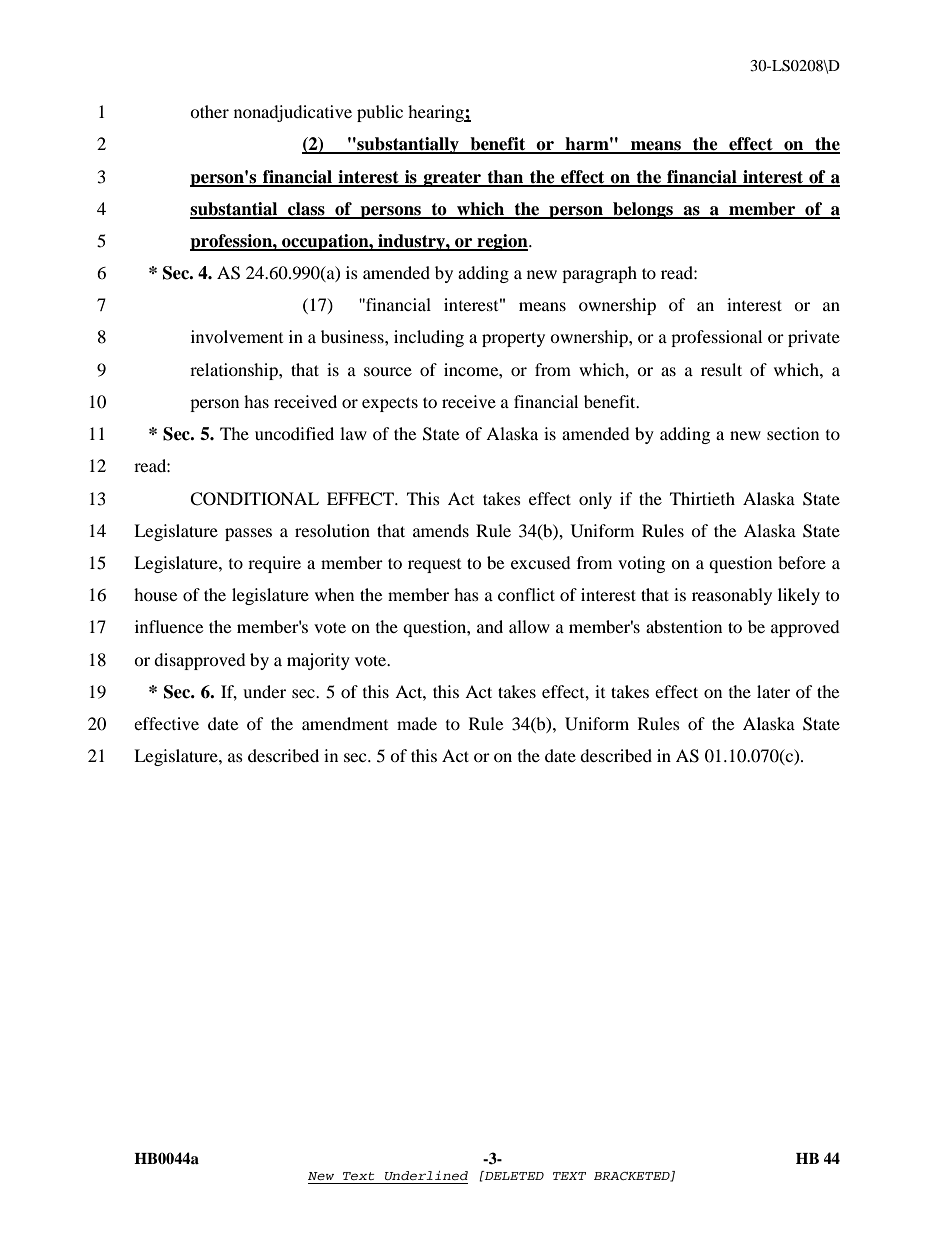 The width and height of the screenshot is (952, 1233). I want to click on belongs, so click(643, 210).
